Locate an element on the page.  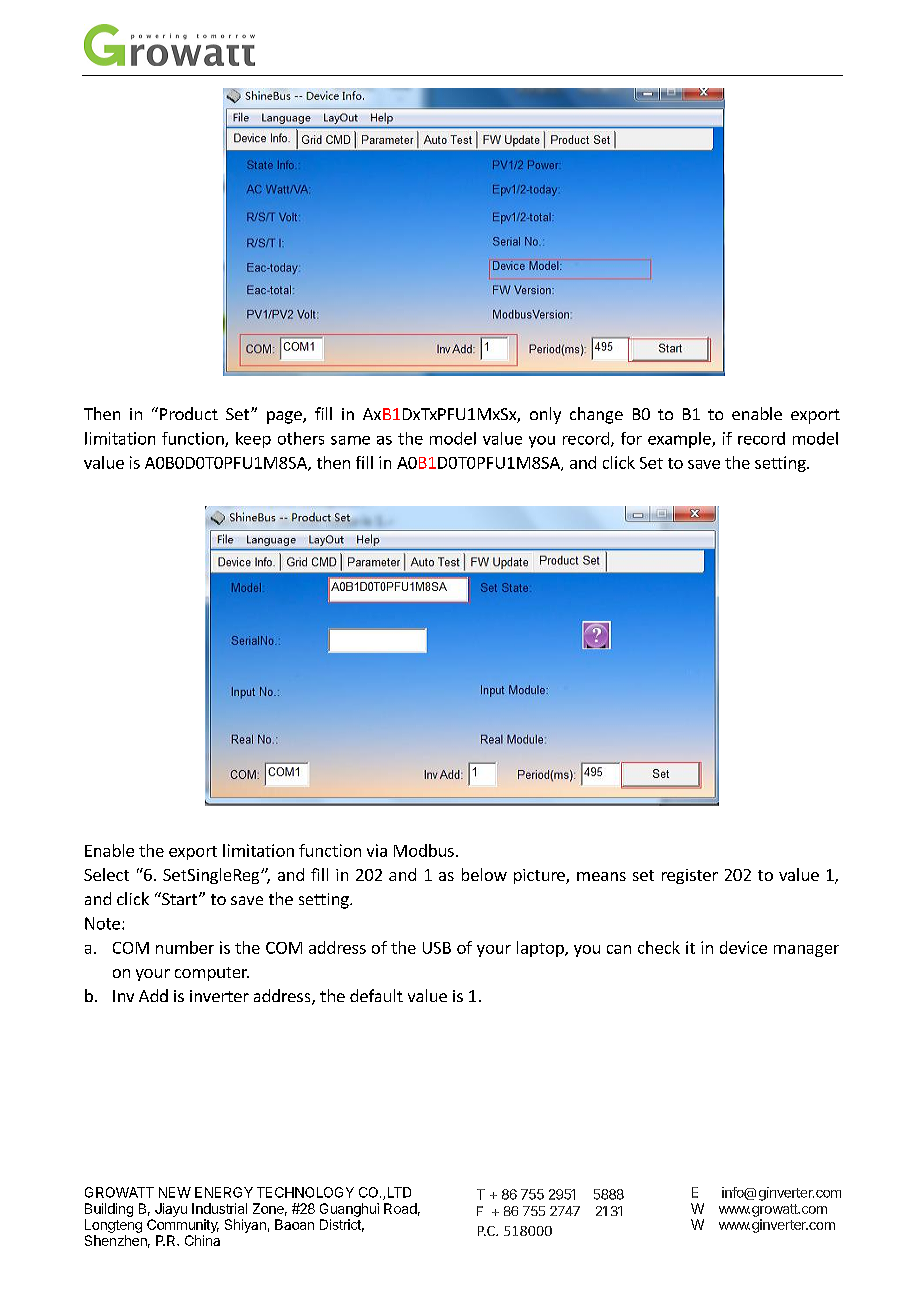
only is located at coordinates (545, 415).
